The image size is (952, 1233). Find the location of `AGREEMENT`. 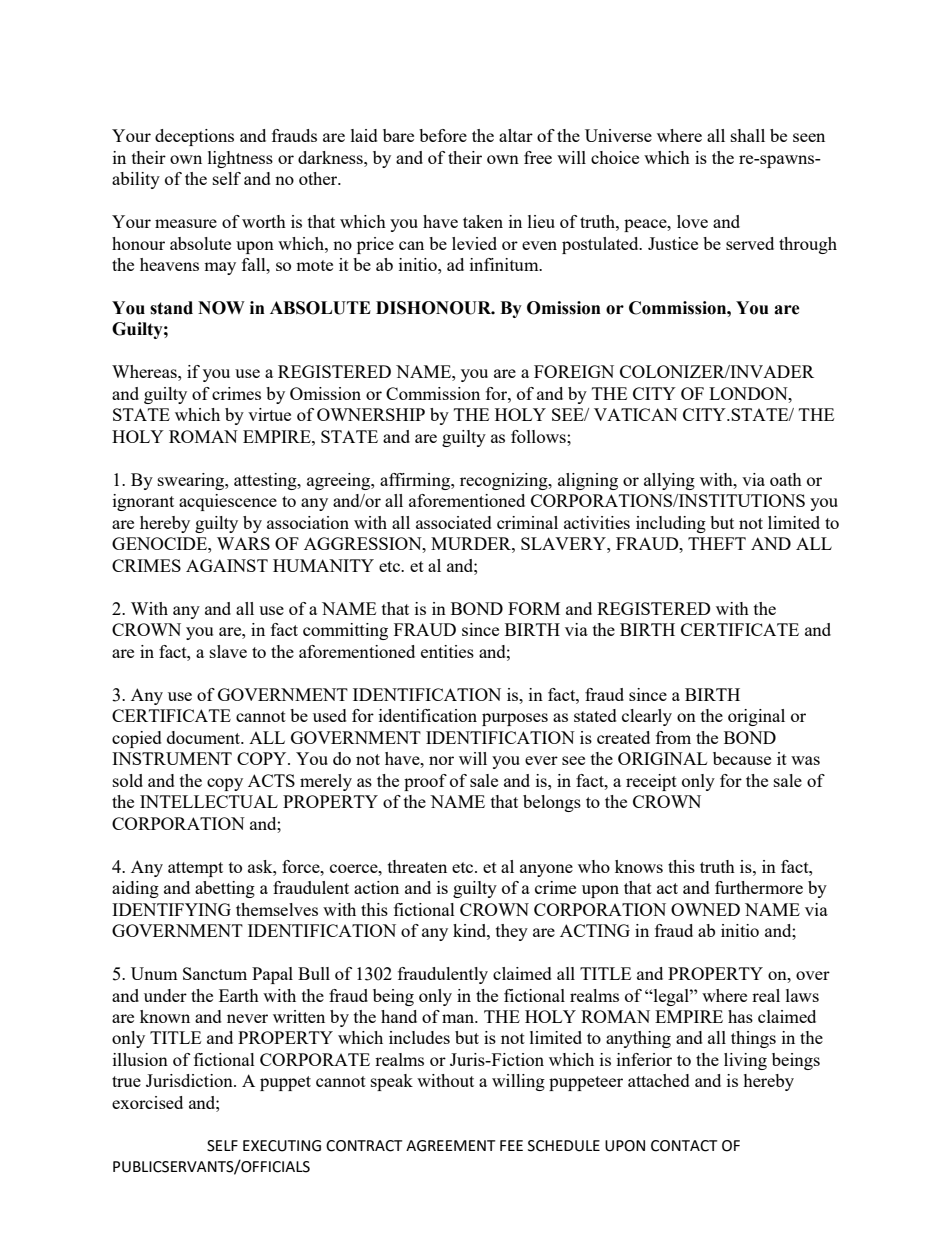

AGREEMENT is located at coordinates (450, 1146).
